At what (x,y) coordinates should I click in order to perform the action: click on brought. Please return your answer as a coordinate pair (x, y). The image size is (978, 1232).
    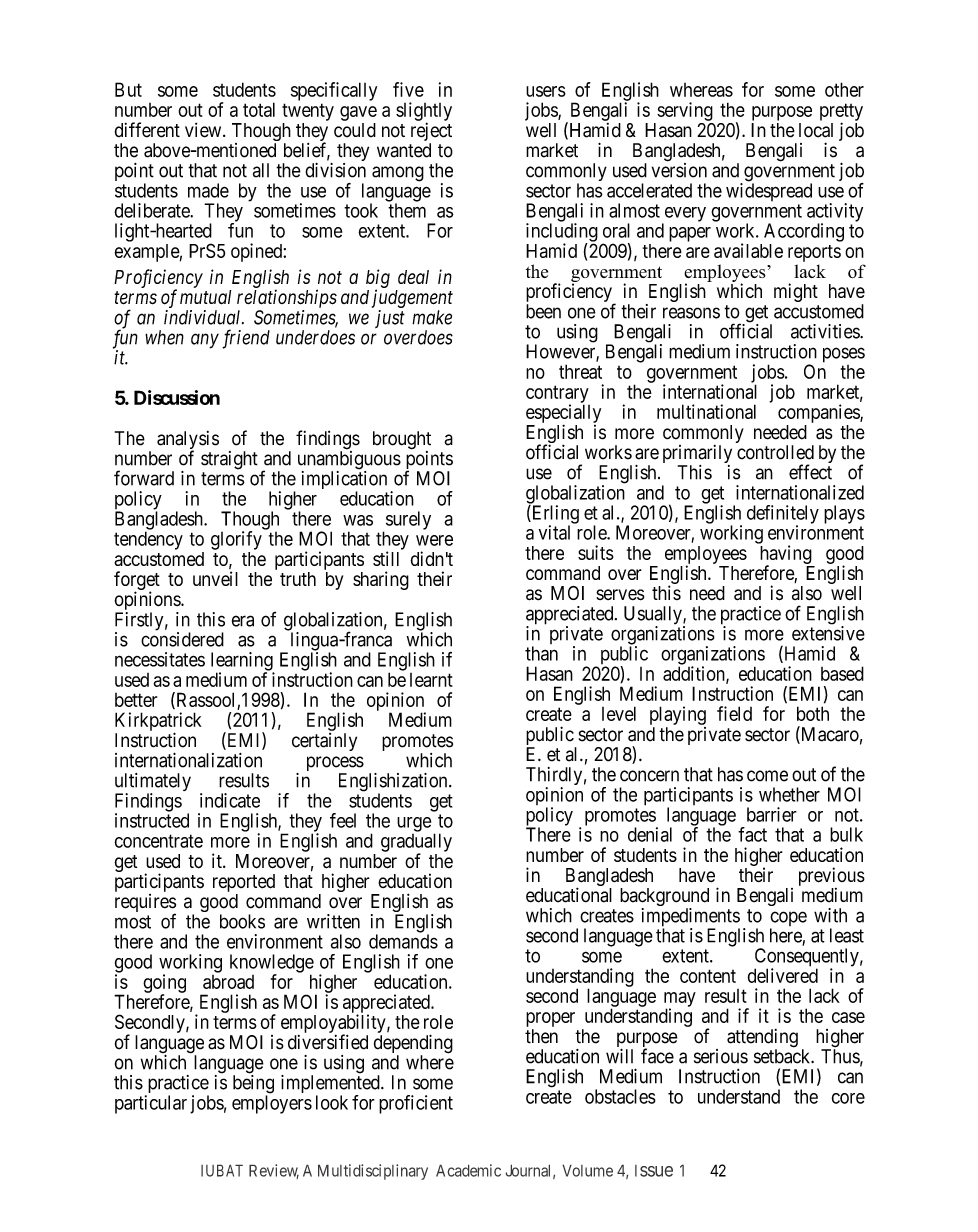
    Looking at the image, I should click on (402, 441).
